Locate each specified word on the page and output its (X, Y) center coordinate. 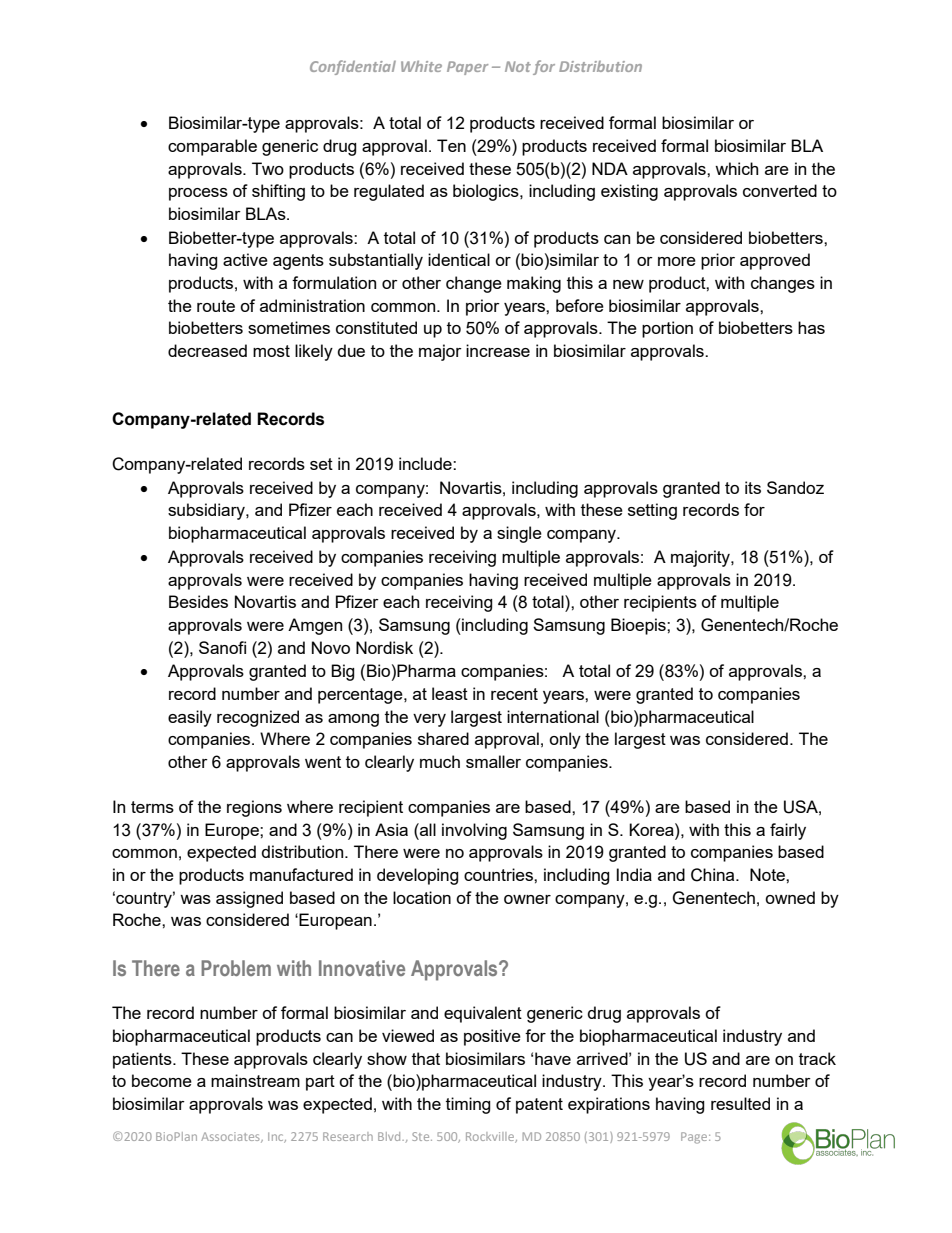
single (519, 534)
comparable (212, 147)
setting (652, 511)
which (736, 168)
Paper (467, 68)
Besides (198, 601)
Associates (231, 1137)
